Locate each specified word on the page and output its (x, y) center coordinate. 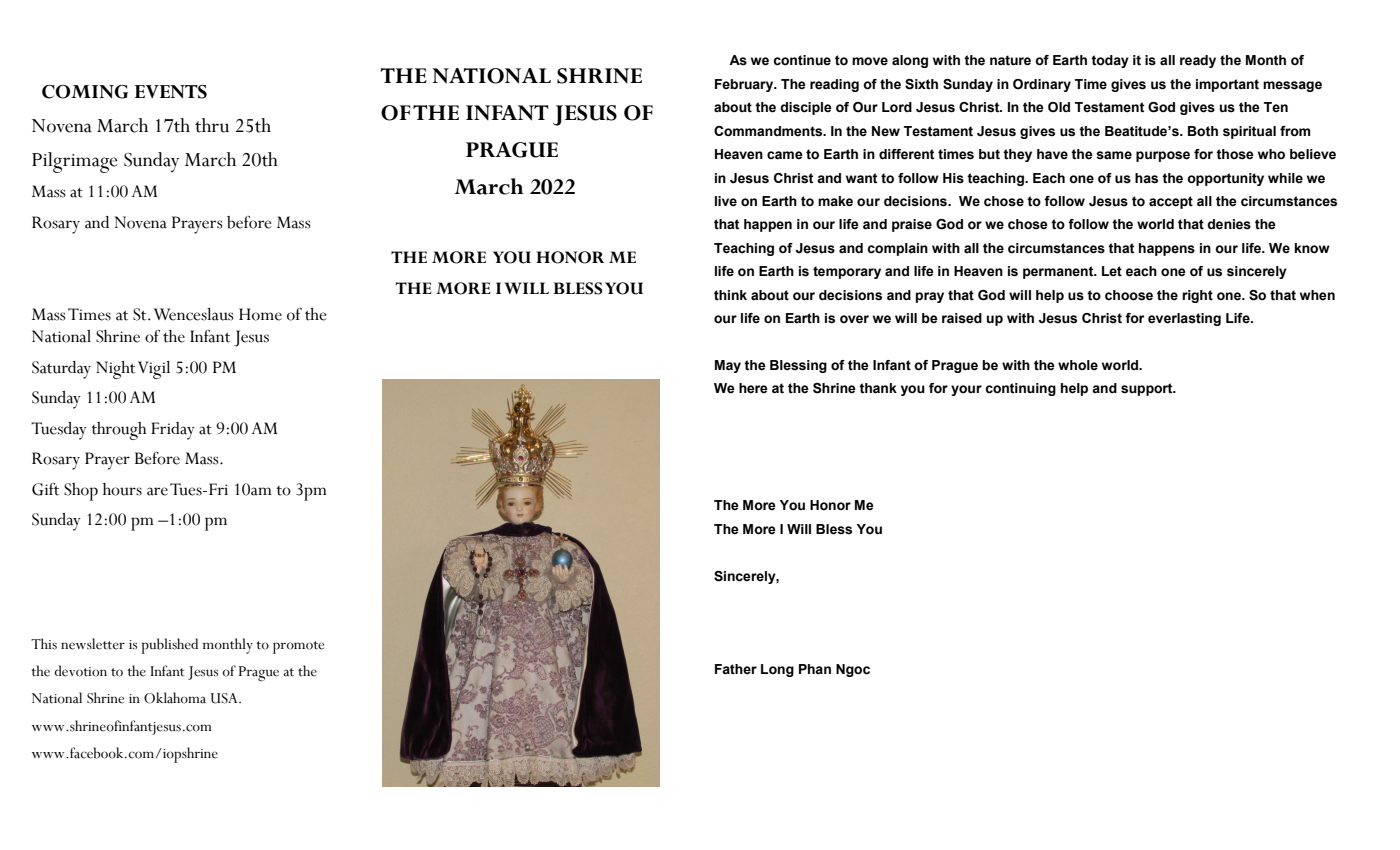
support (1148, 389)
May (728, 366)
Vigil (154, 370)
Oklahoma (175, 698)
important (1227, 85)
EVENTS (171, 92)
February (745, 85)
